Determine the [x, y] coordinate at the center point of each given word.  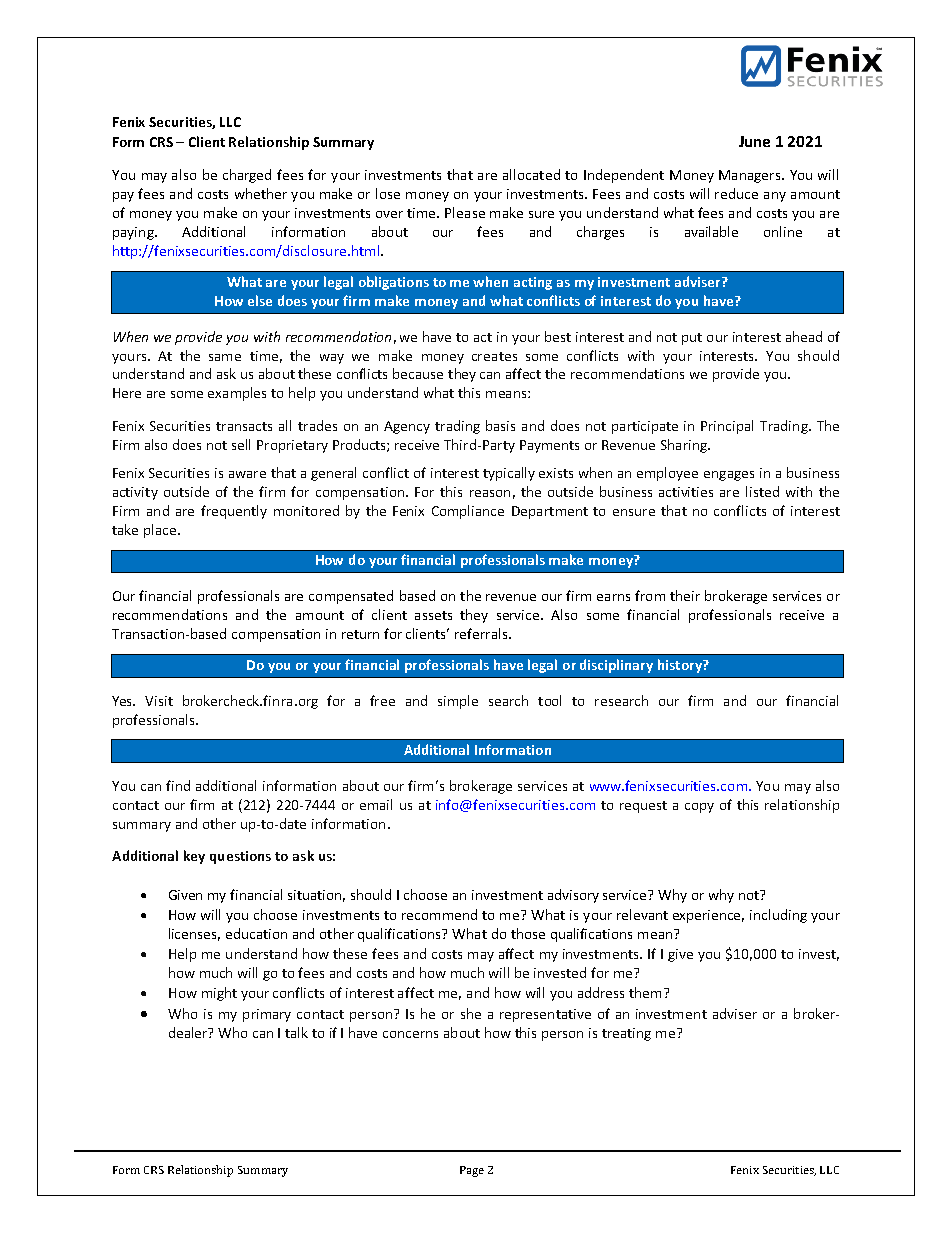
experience [708, 916]
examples [237, 394]
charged [247, 176]
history [681, 666]
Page [472, 1171]
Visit [159, 701]
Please [465, 212]
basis [500, 425]
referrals [482, 633]
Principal [727, 427]
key [194, 857]
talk [296, 1032]
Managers [751, 176]
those [528, 933]
